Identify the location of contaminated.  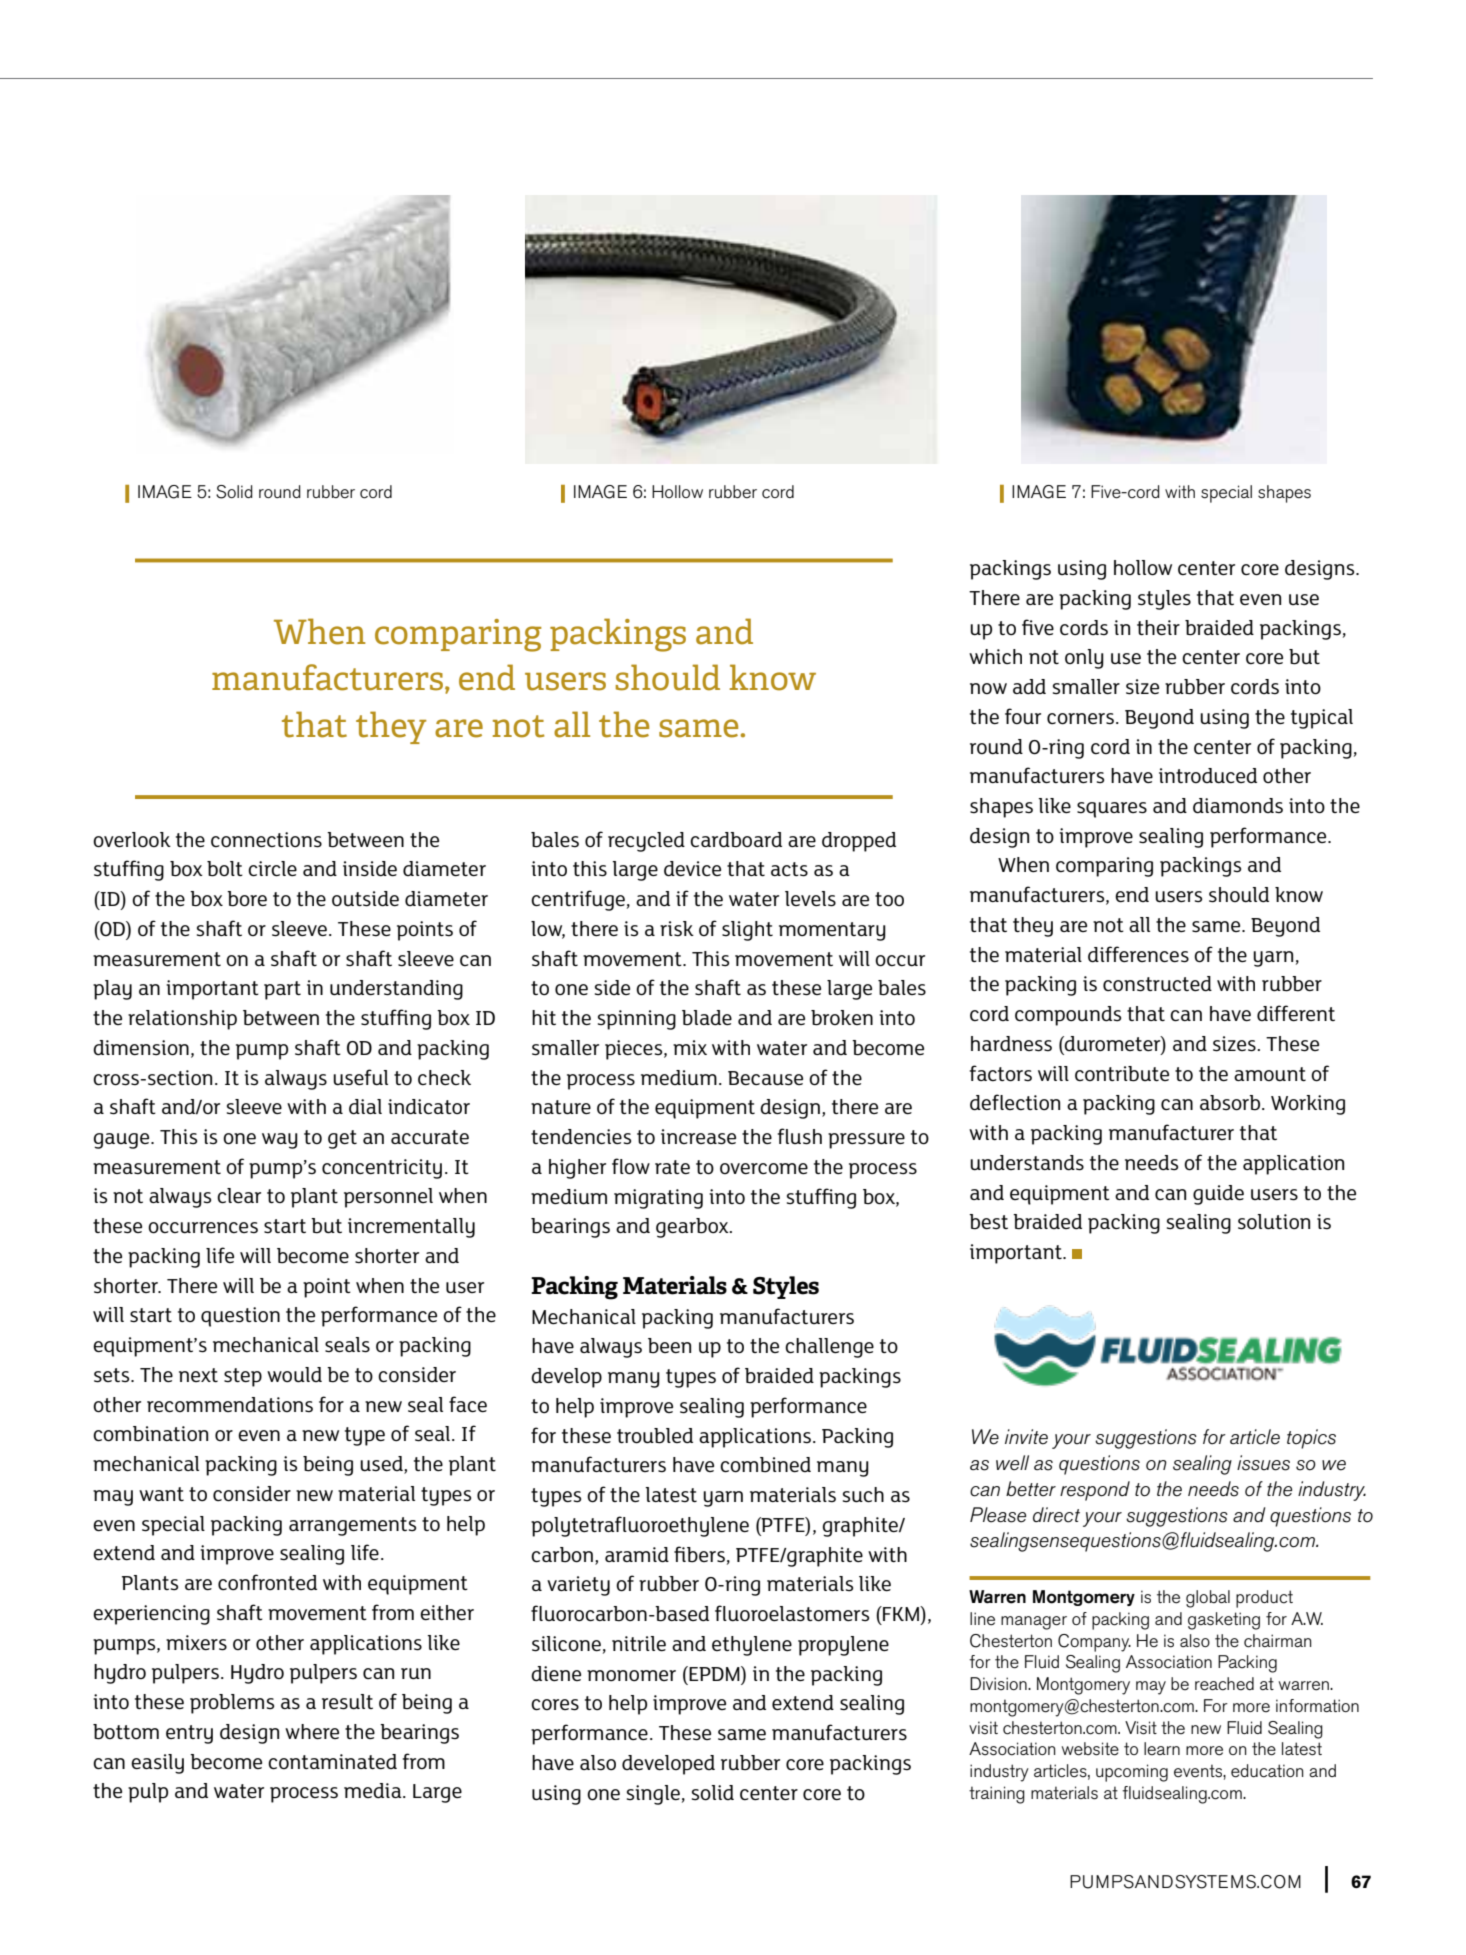
(332, 1762).
